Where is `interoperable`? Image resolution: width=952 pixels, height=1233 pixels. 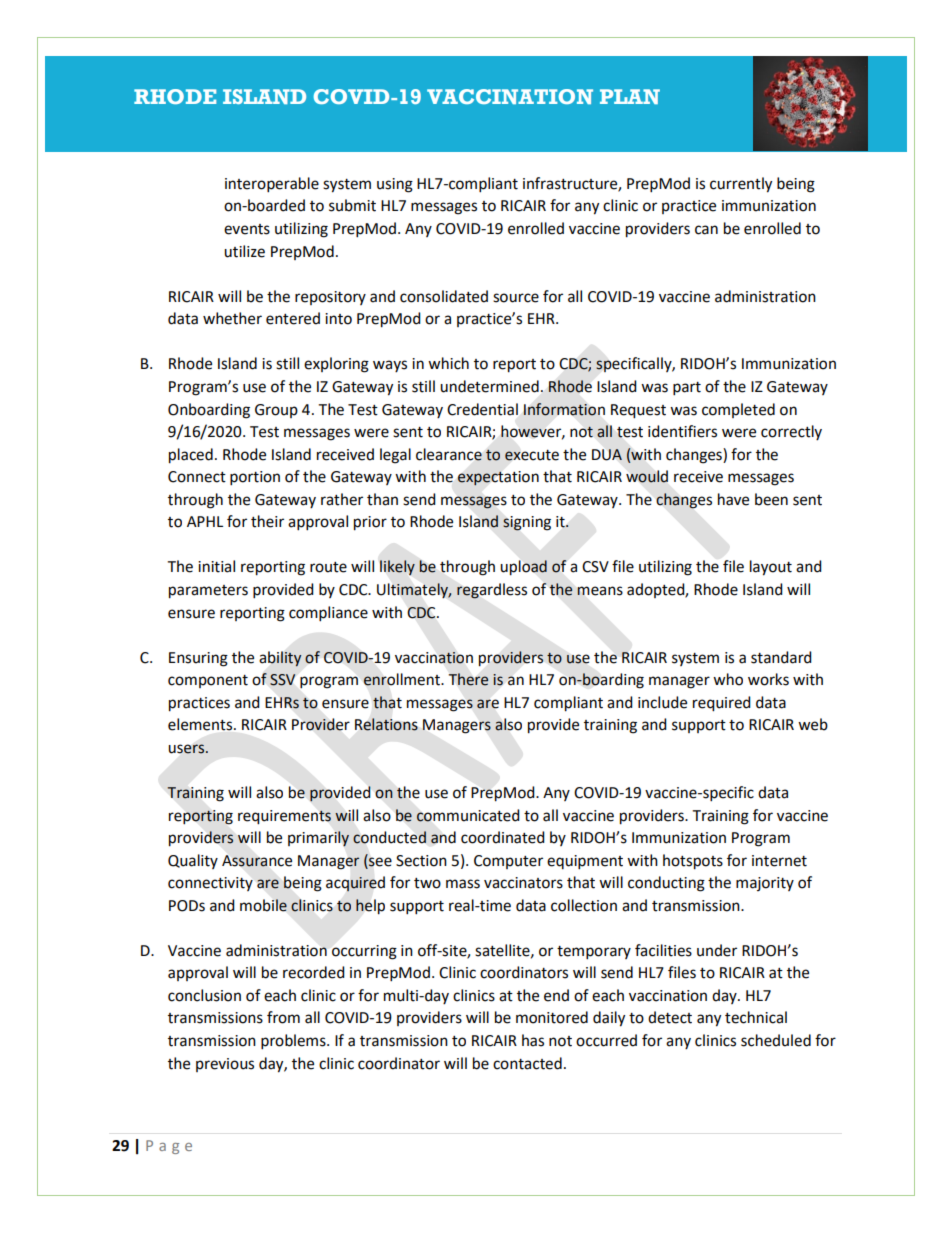
interoperable is located at coordinates (272, 185).
